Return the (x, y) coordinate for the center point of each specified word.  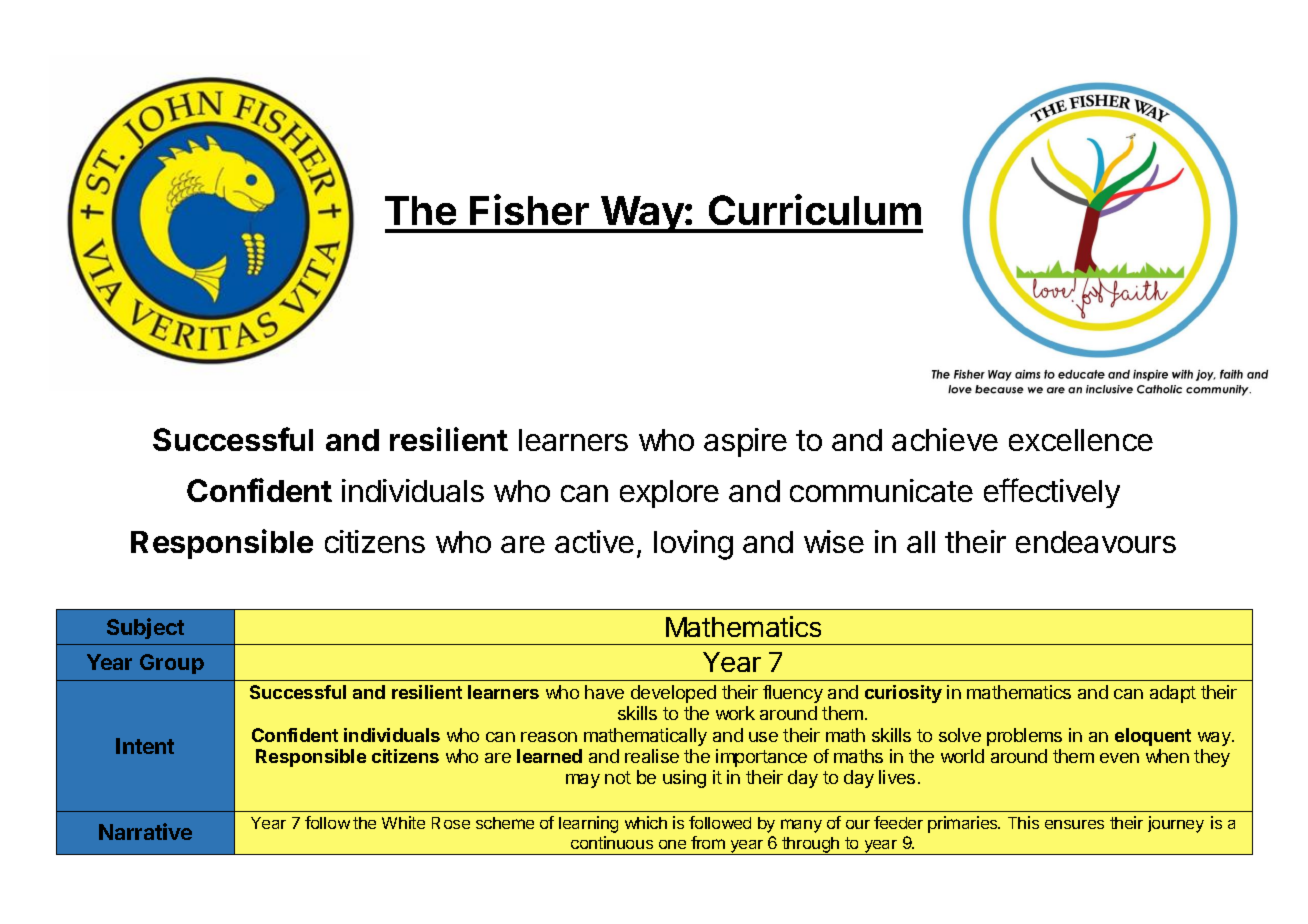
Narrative (145, 831)
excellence (1081, 440)
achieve (945, 439)
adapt (1173, 694)
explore (669, 494)
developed (673, 694)
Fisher (529, 209)
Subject (145, 628)
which (646, 822)
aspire (745, 442)
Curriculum (815, 209)
